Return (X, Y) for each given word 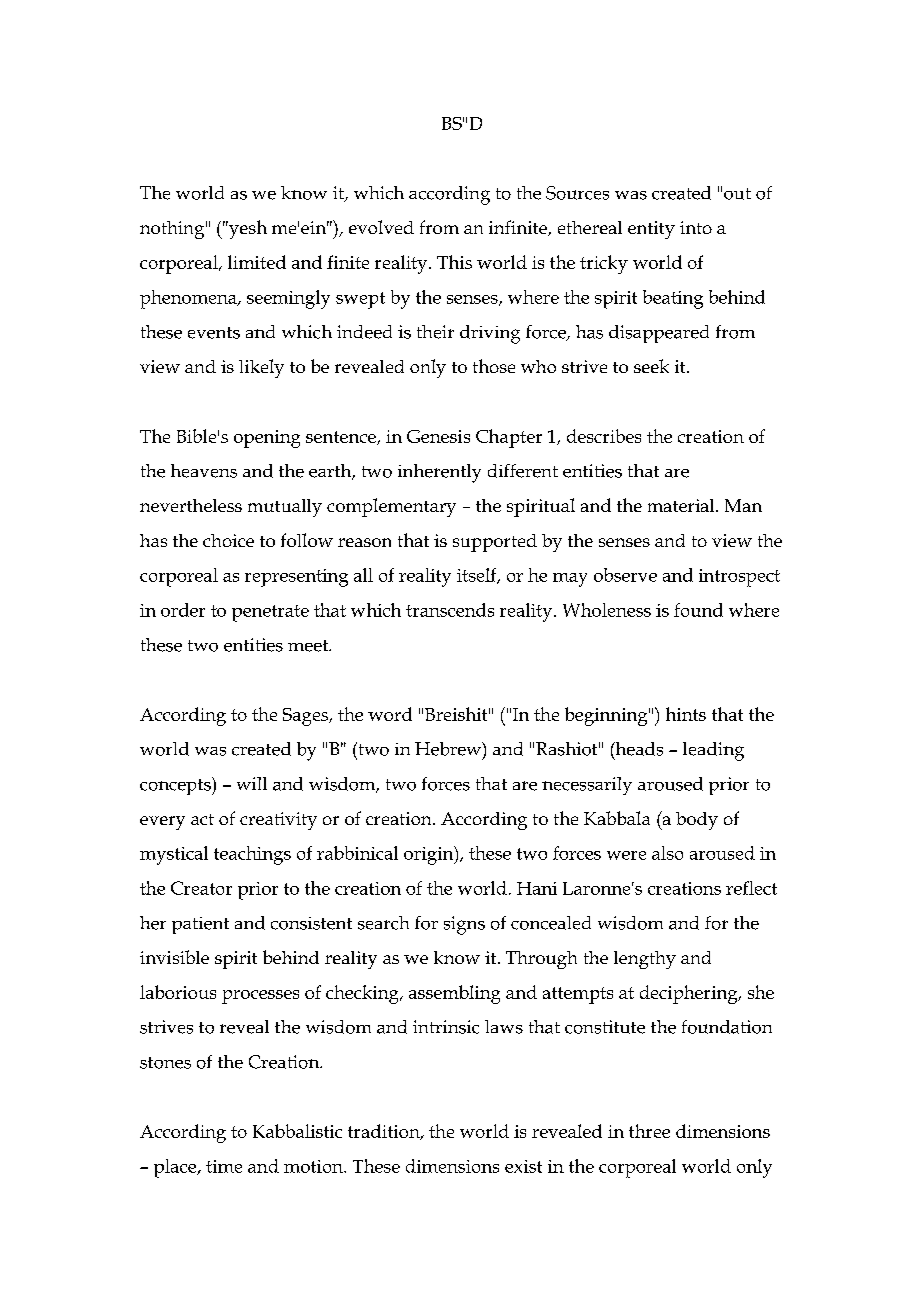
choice (228, 540)
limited (257, 262)
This (454, 262)
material (682, 505)
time (224, 1166)
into (696, 227)
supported (495, 543)
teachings (252, 855)
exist (523, 1166)
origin (430, 855)
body (697, 821)
